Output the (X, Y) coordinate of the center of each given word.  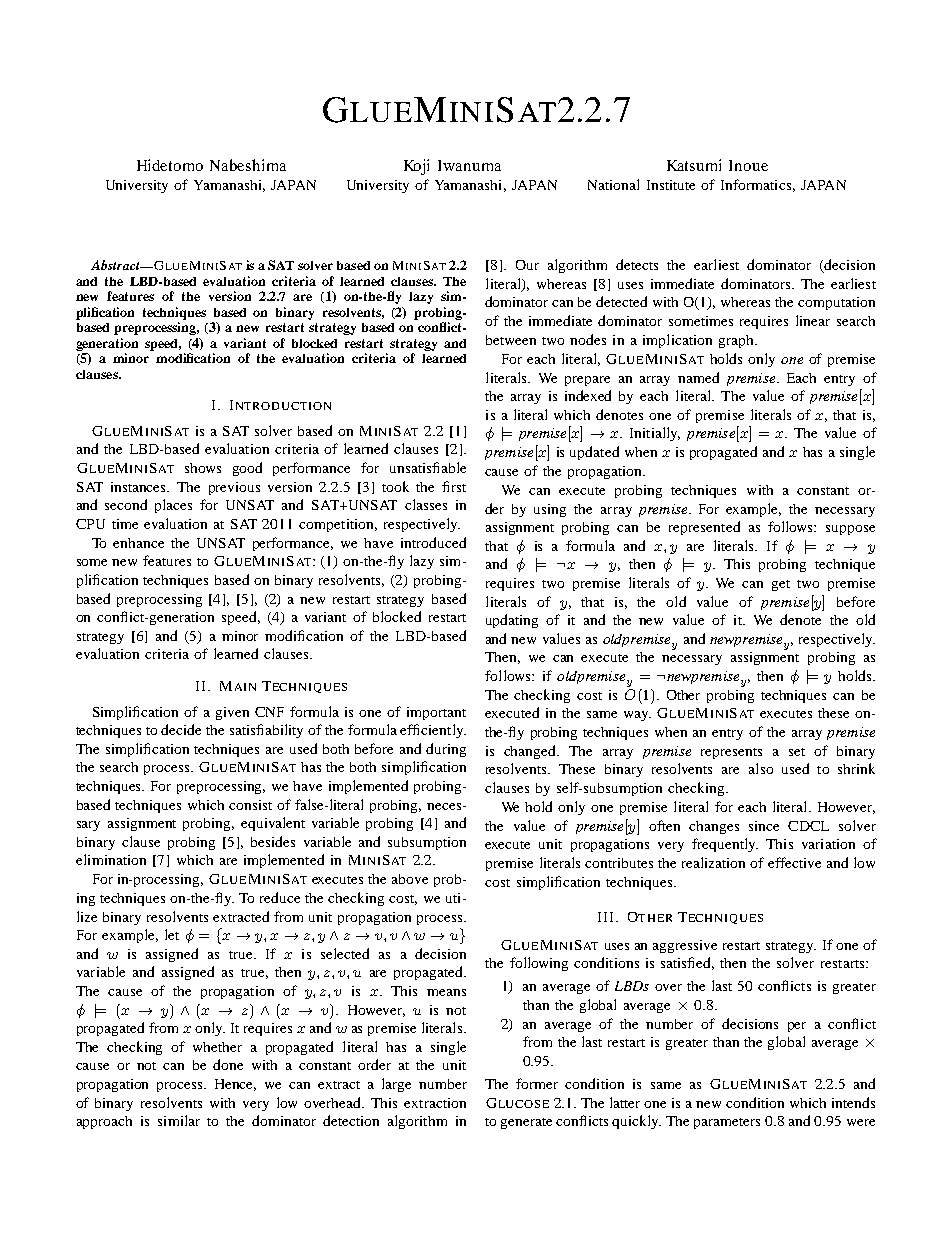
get (781, 585)
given (232, 713)
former (537, 1083)
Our (527, 265)
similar (179, 1120)
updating (512, 621)
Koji (416, 167)
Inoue (748, 165)
